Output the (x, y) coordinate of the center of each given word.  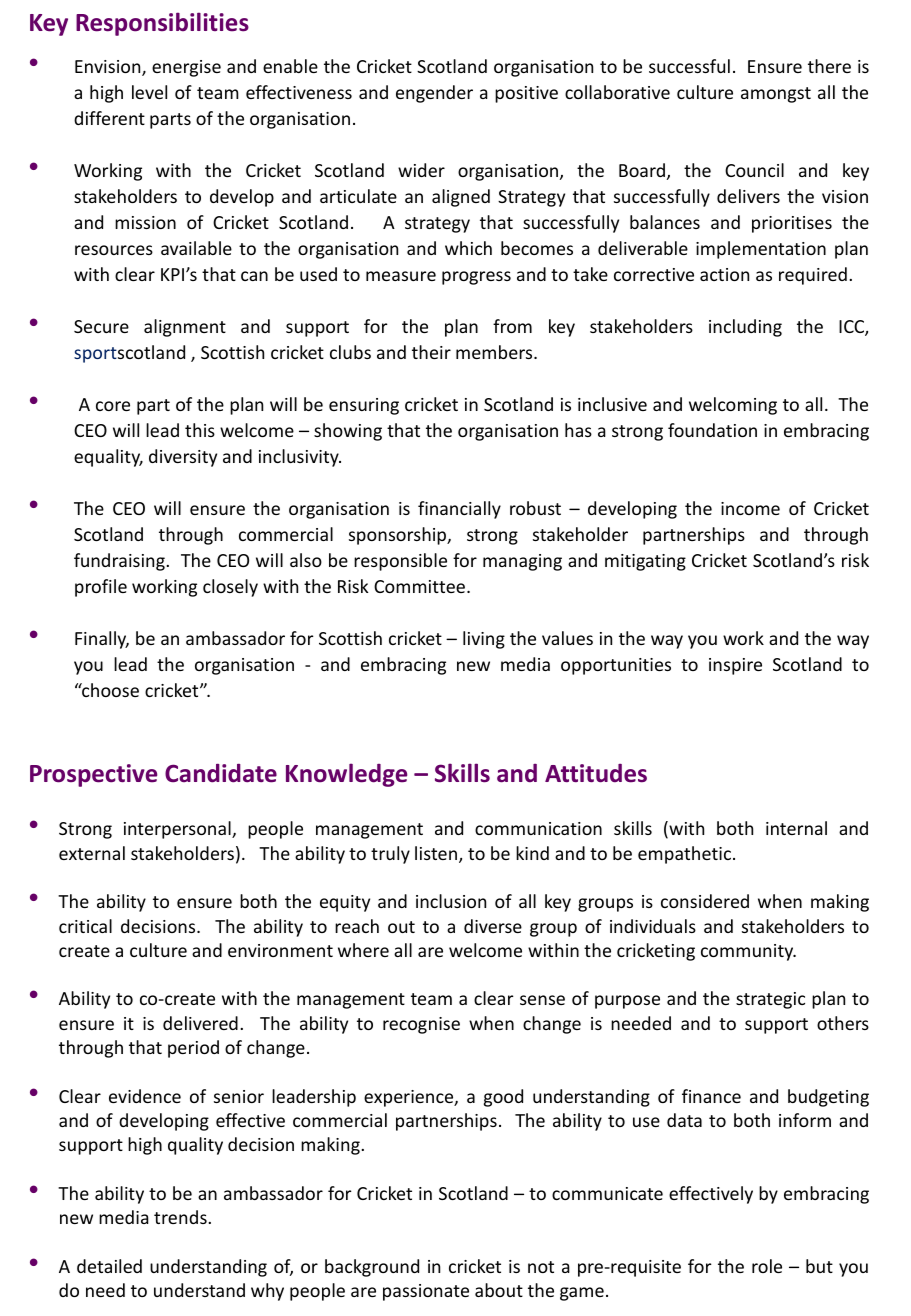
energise (186, 68)
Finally (102, 640)
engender (434, 94)
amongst (776, 95)
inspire (735, 666)
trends (181, 1217)
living (484, 640)
